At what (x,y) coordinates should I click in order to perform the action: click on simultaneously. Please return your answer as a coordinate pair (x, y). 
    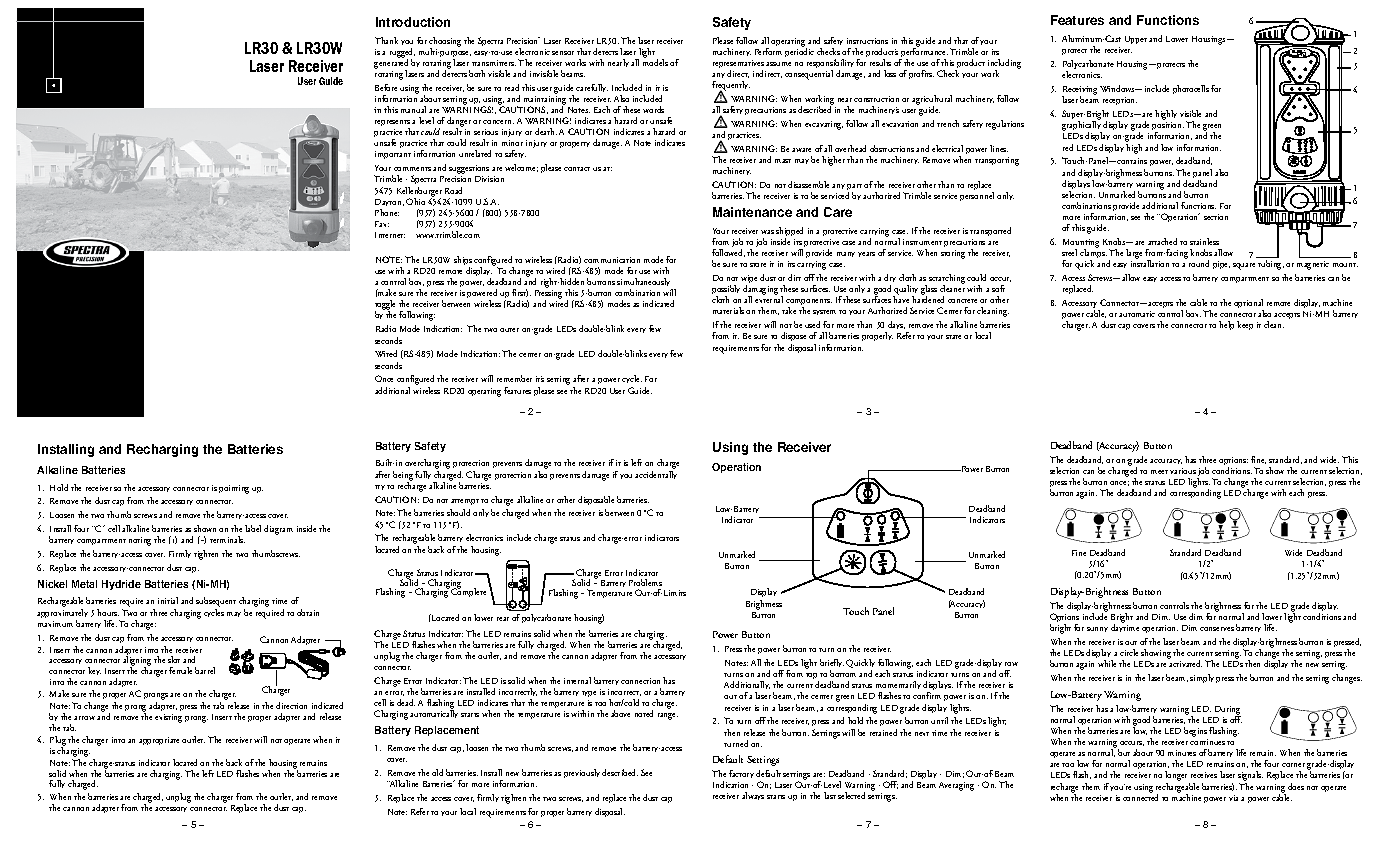
    Looking at the image, I should click on (645, 284).
